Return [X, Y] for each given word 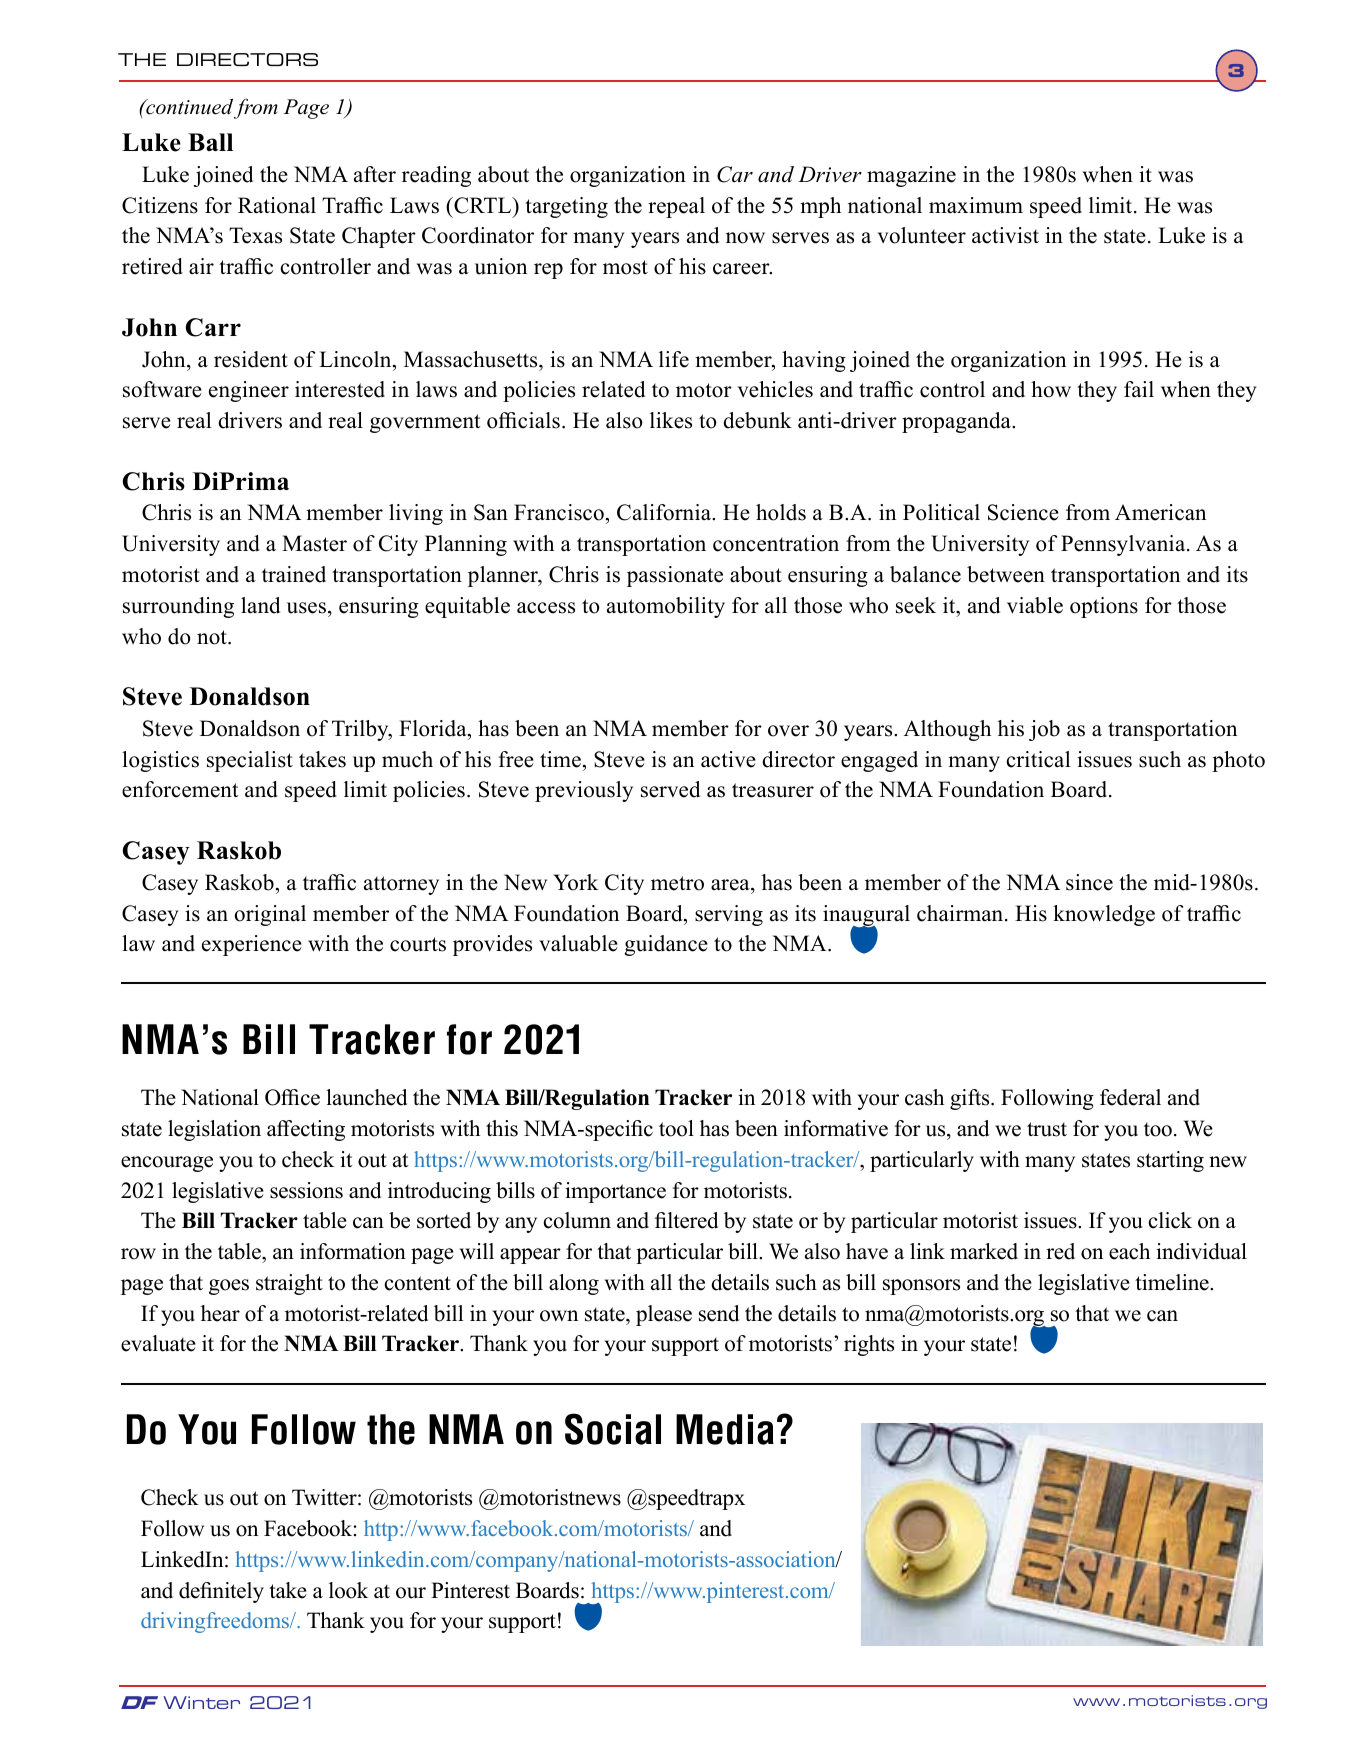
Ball [210, 142]
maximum [976, 205]
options [1104, 607]
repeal [676, 207]
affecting [306, 1130]
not [213, 637]
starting [1170, 1161]
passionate [675, 576]
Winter [201, 1702]
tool [676, 1128]
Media [725, 1429]
